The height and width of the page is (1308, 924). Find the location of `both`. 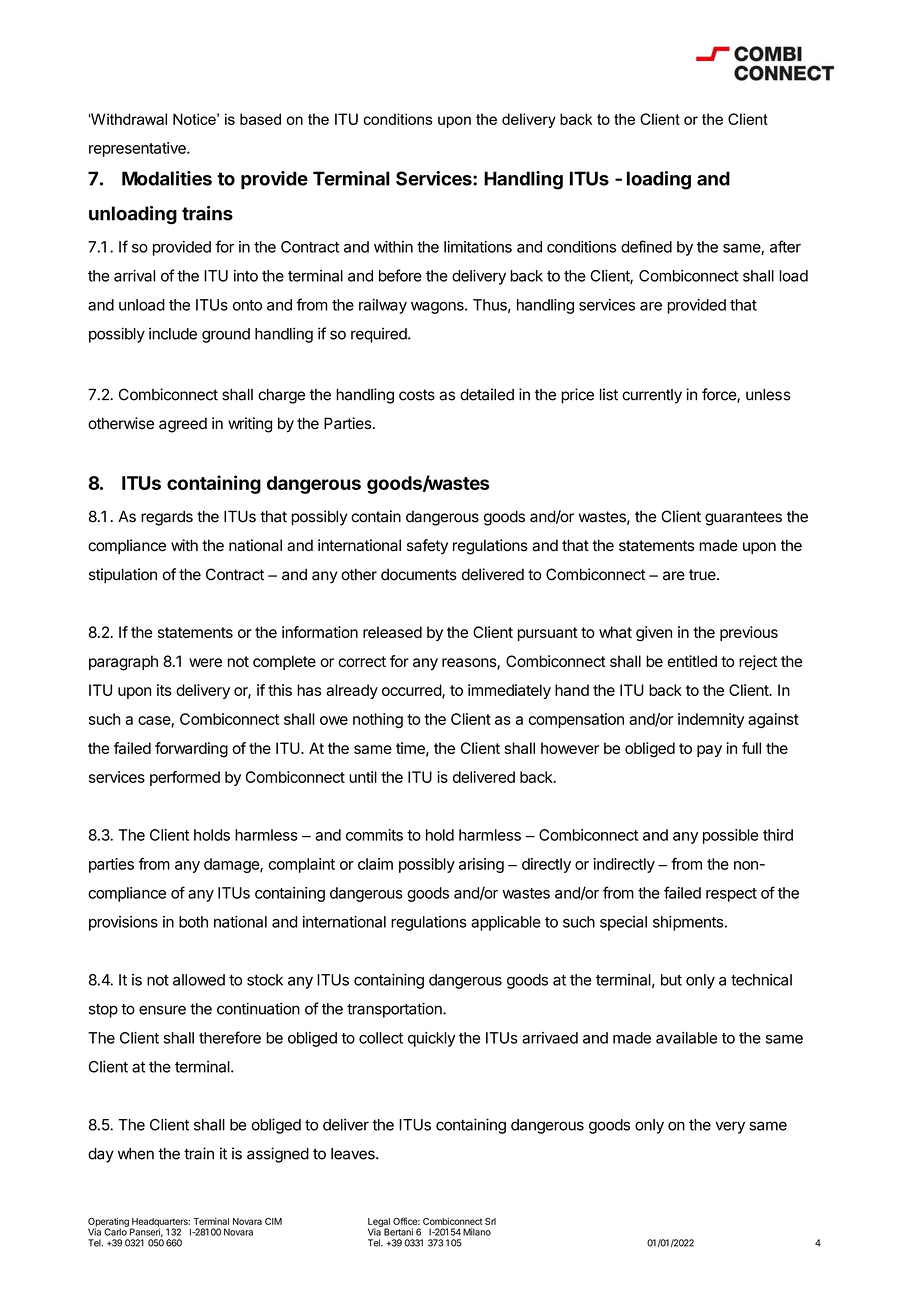

both is located at coordinates (193, 922).
